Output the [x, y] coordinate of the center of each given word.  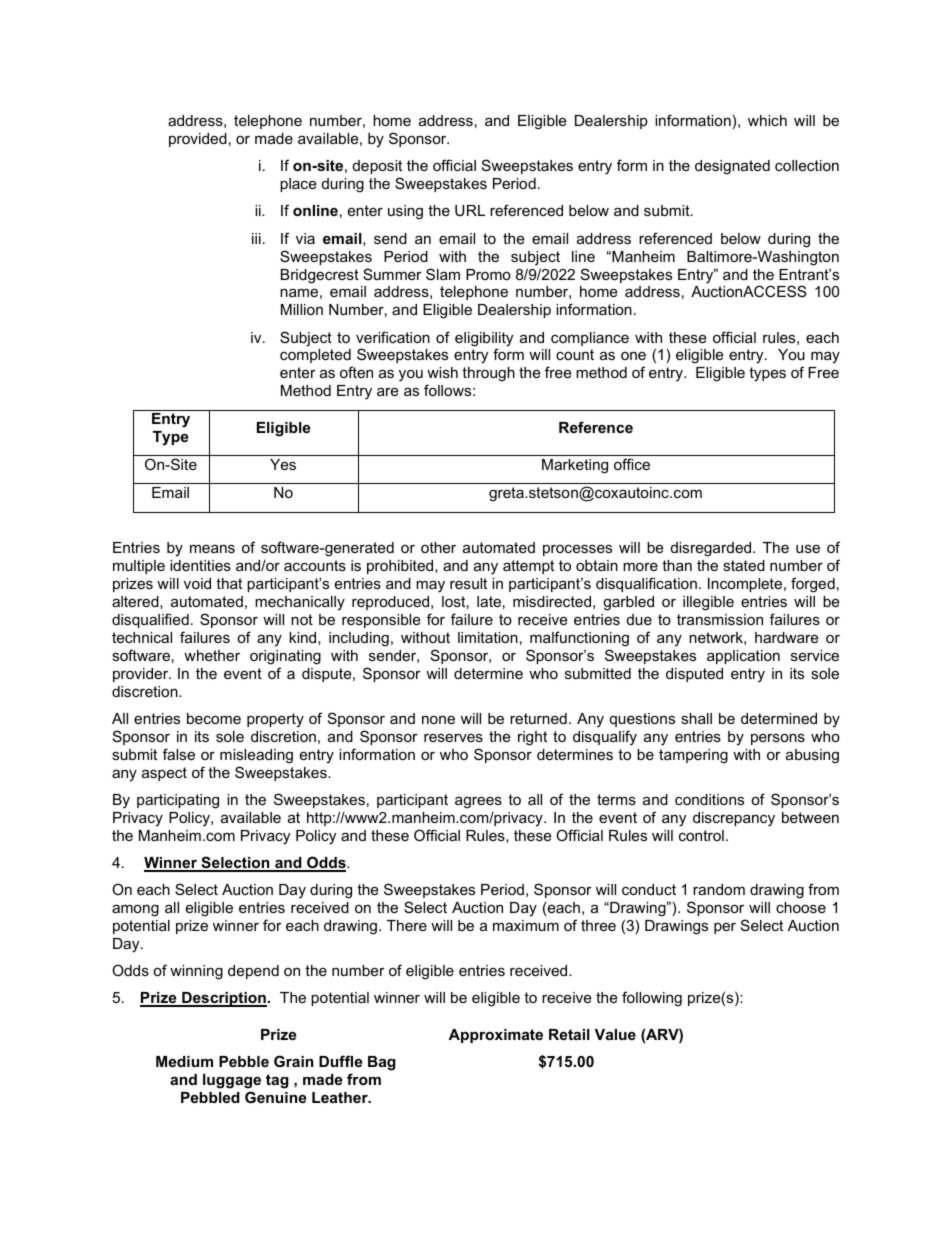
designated [732, 167]
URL [470, 210]
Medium [184, 1061]
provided [198, 140]
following [652, 999]
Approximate [496, 1036]
